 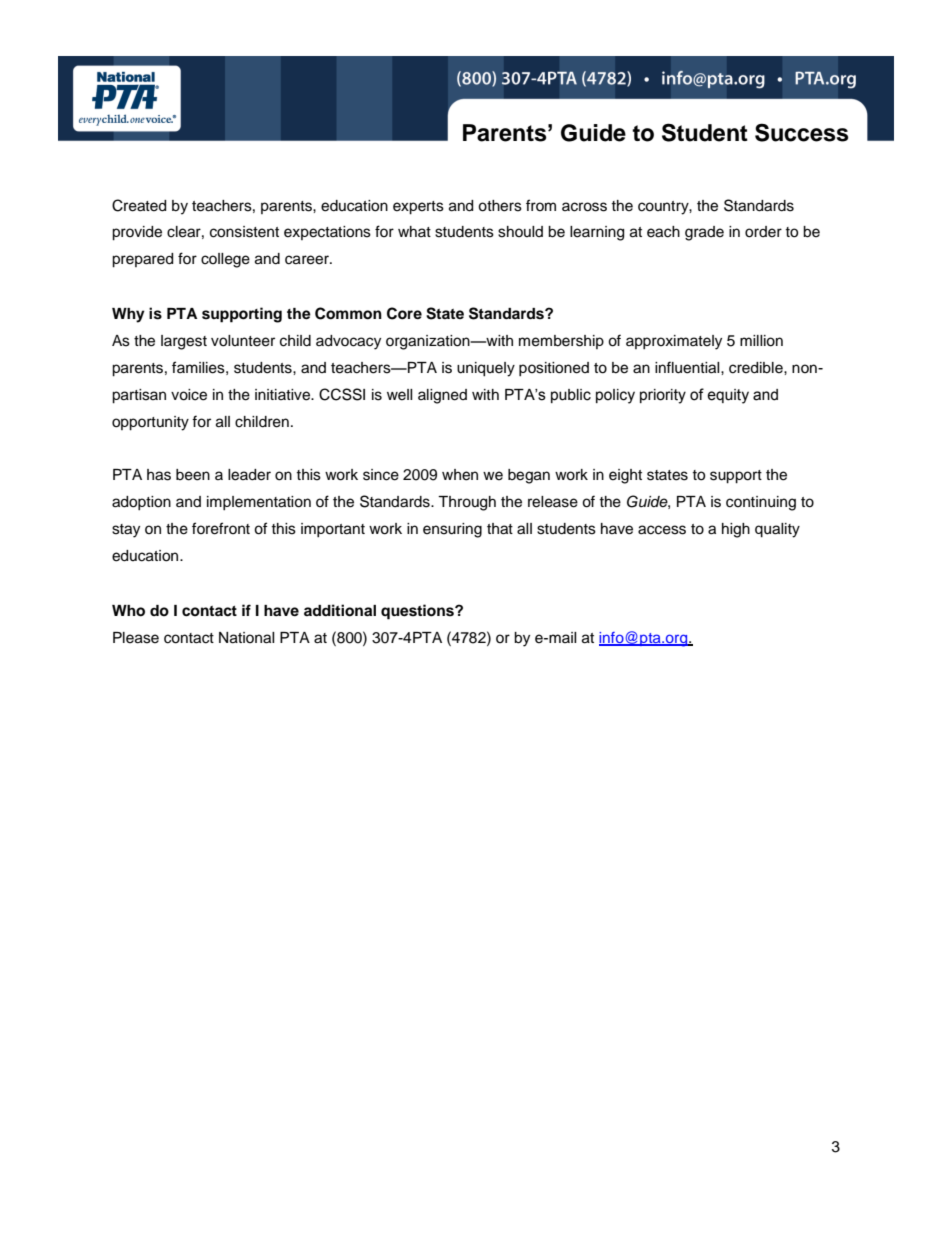 I want to click on others, so click(x=500, y=206).
